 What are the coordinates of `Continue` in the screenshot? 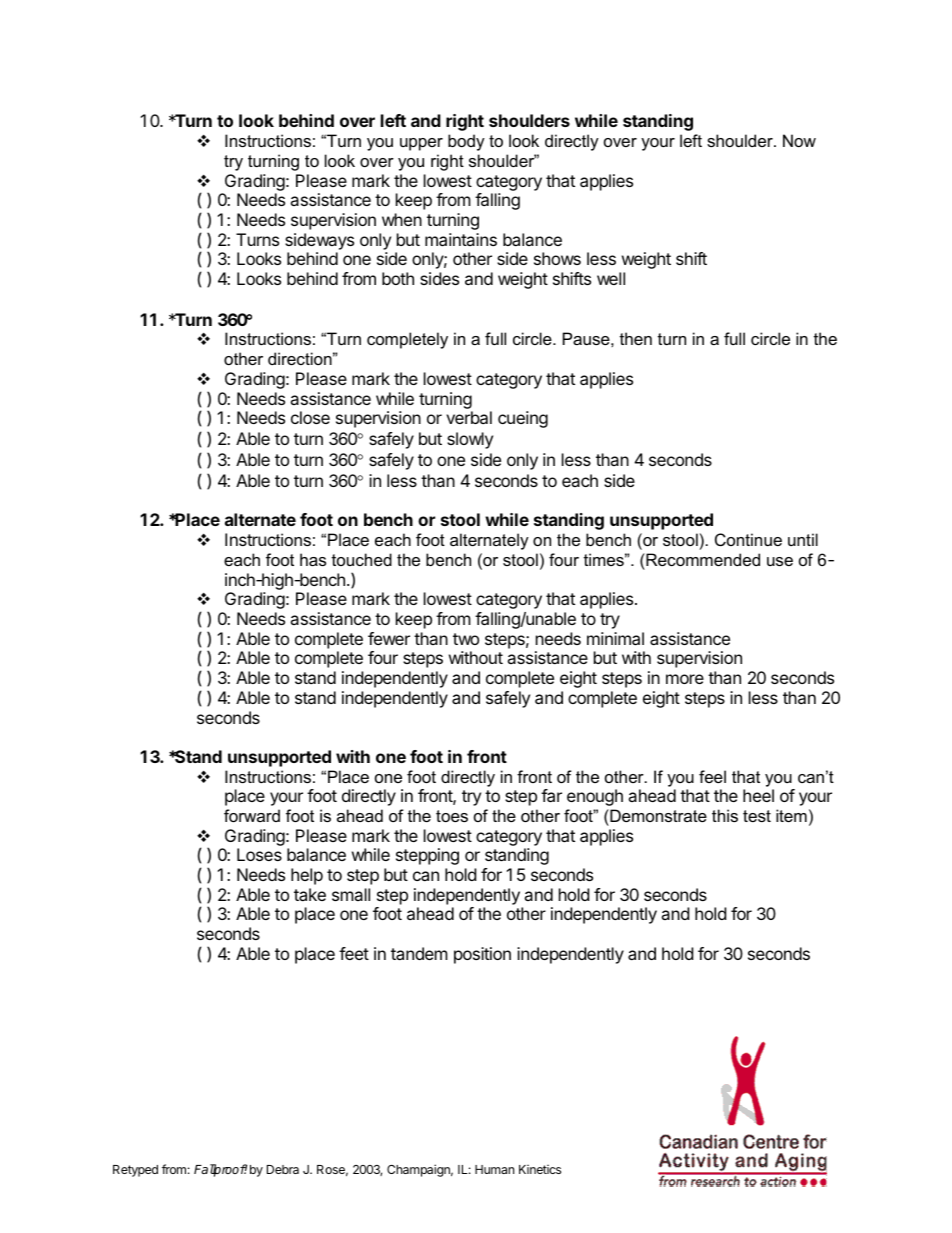 It's located at (748, 539).
